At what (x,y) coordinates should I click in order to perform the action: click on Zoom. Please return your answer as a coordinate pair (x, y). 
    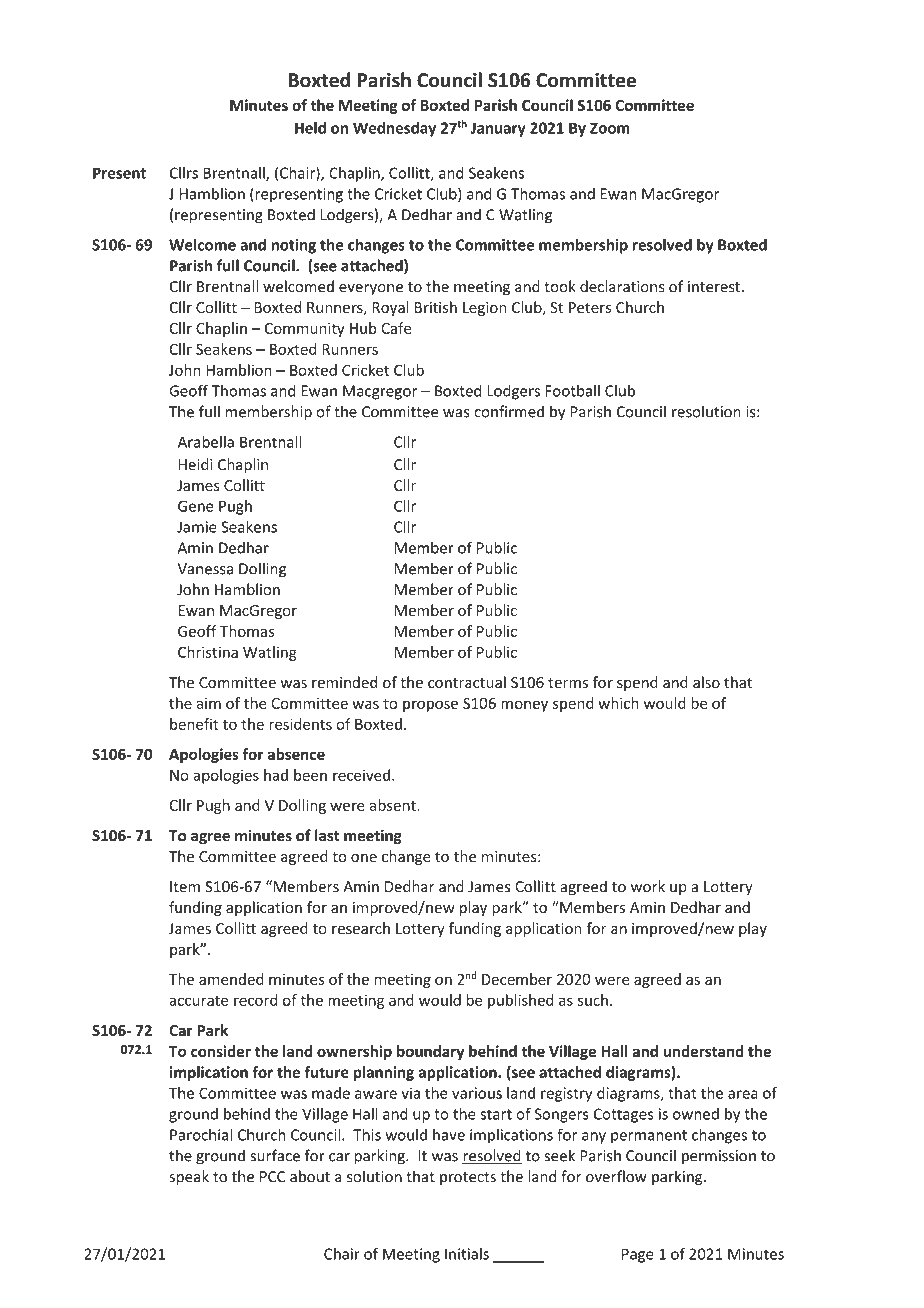
    Looking at the image, I should click on (610, 128).
